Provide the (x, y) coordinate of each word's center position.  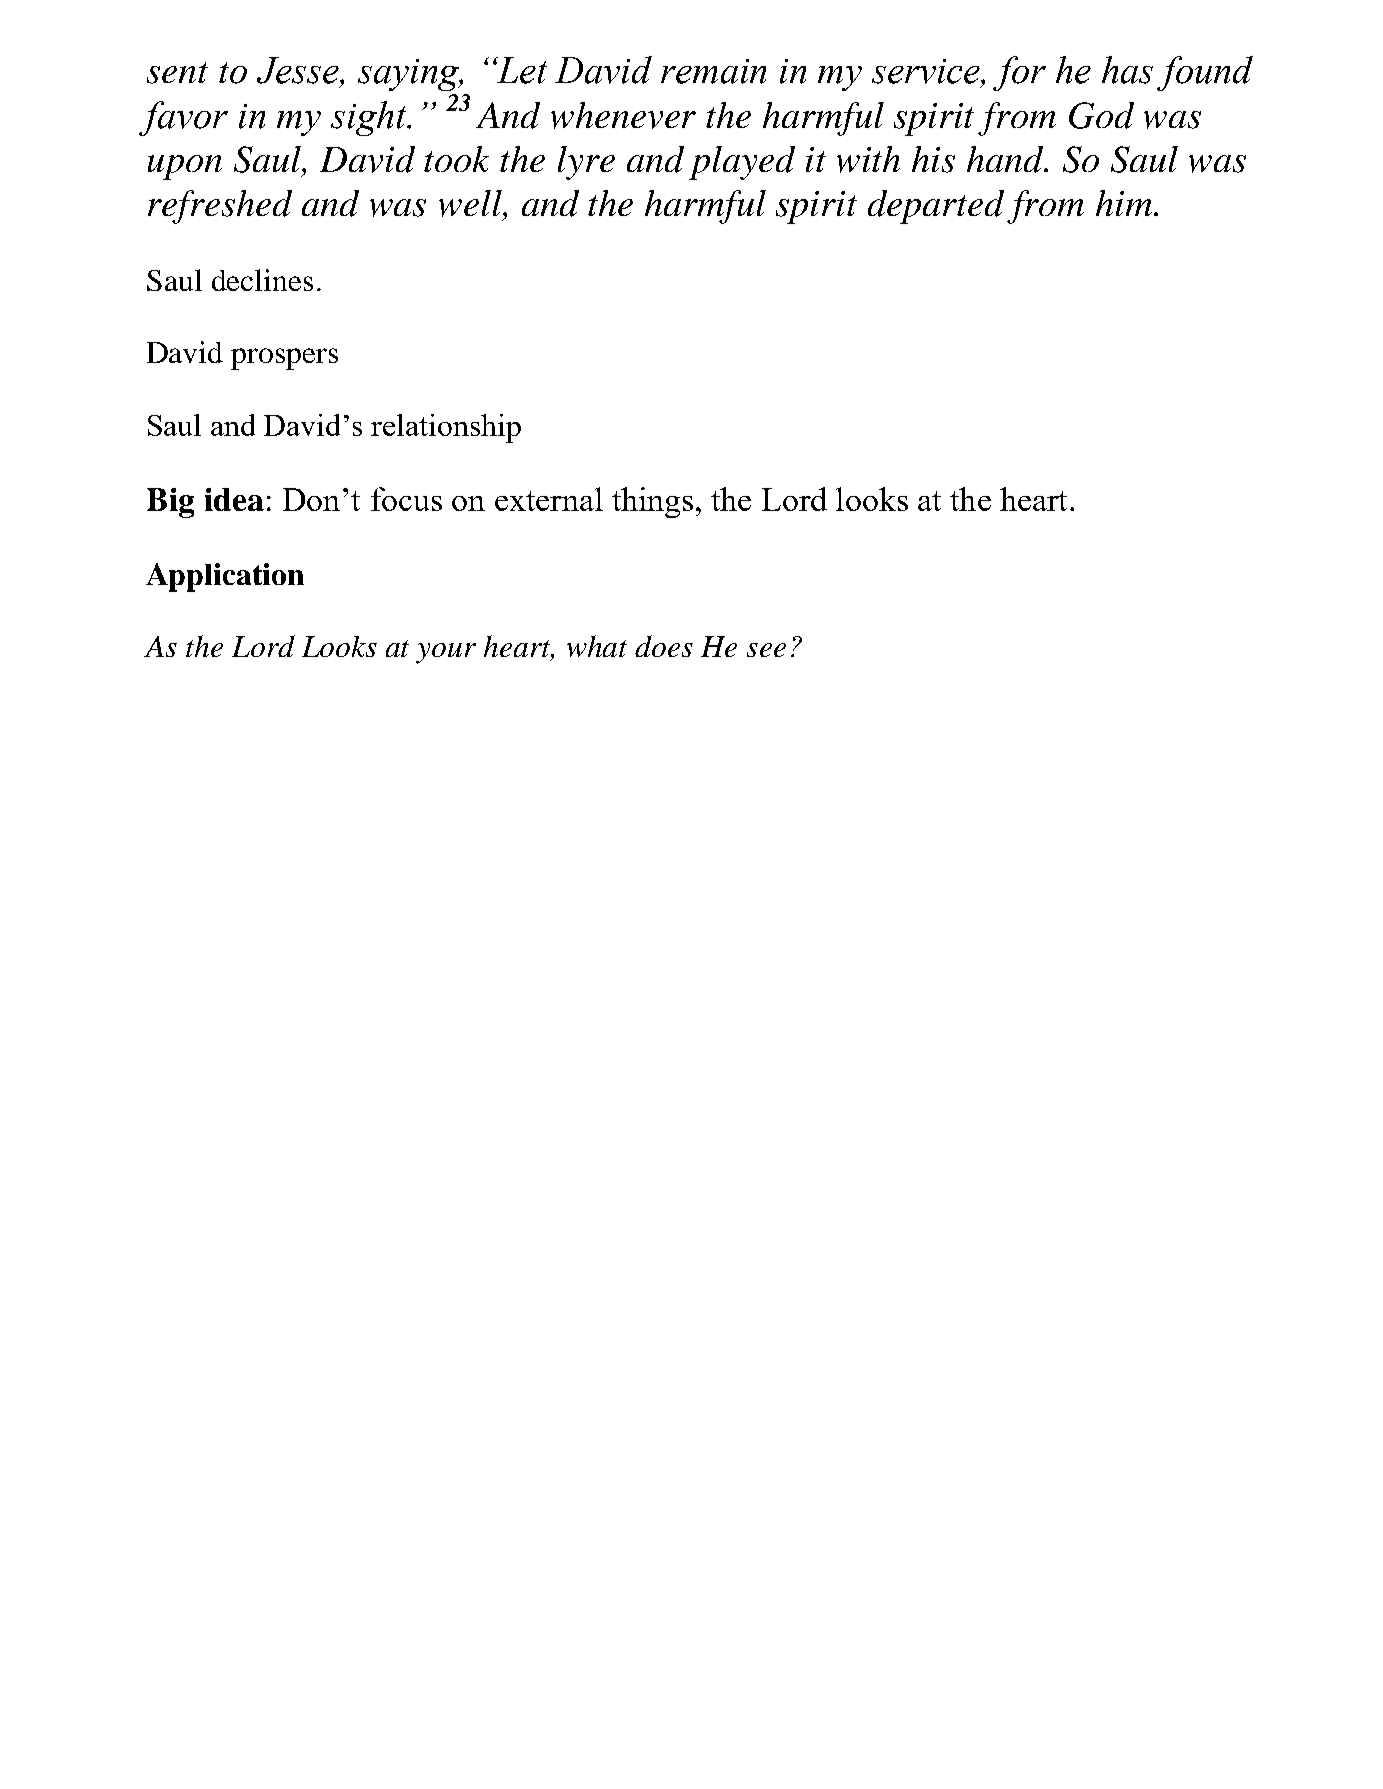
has (1127, 70)
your (446, 653)
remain (713, 71)
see (766, 650)
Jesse (299, 70)
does (664, 646)
